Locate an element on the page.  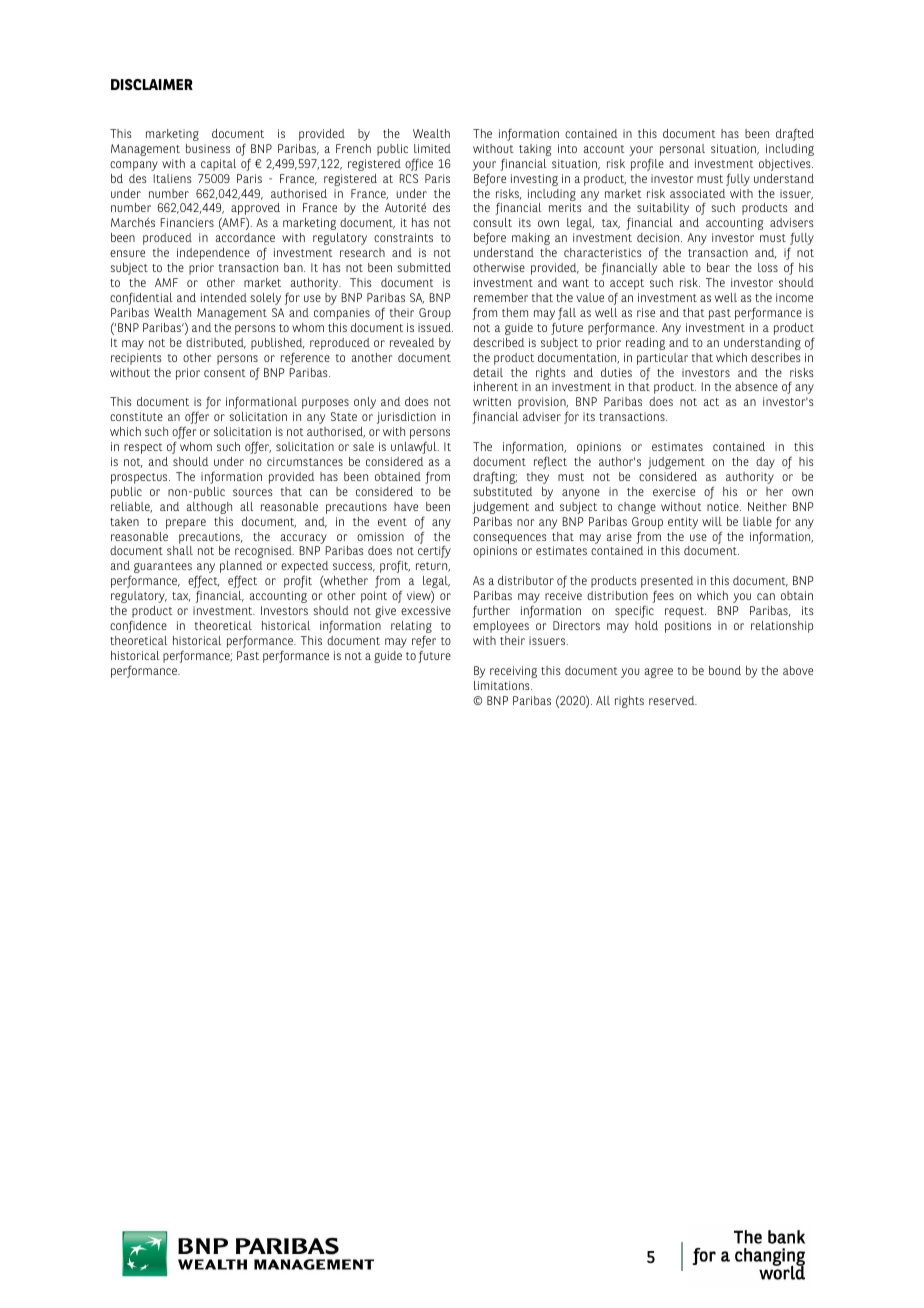
limited is located at coordinates (432, 148).
